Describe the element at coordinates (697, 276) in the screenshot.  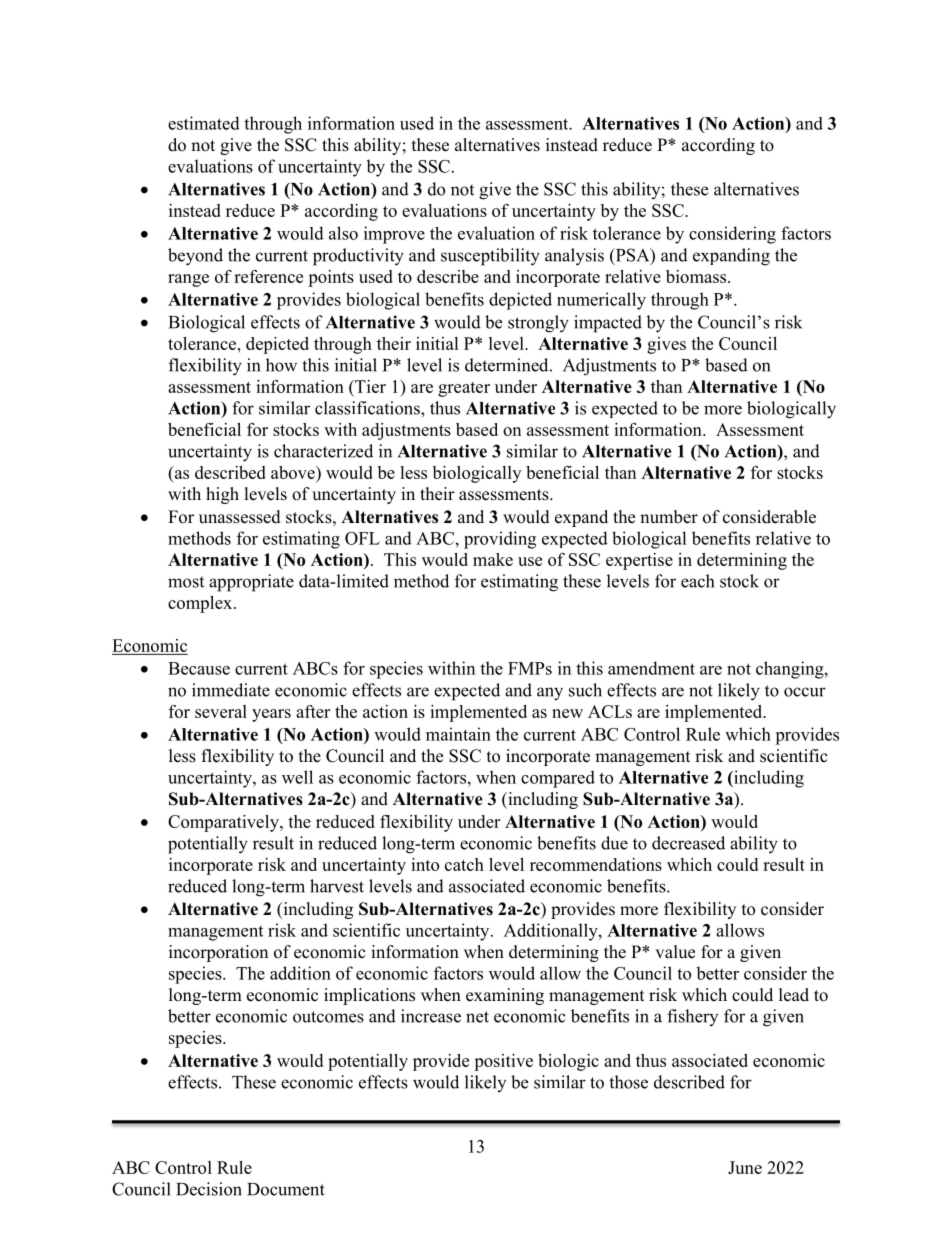
I see `biomass` at that location.
